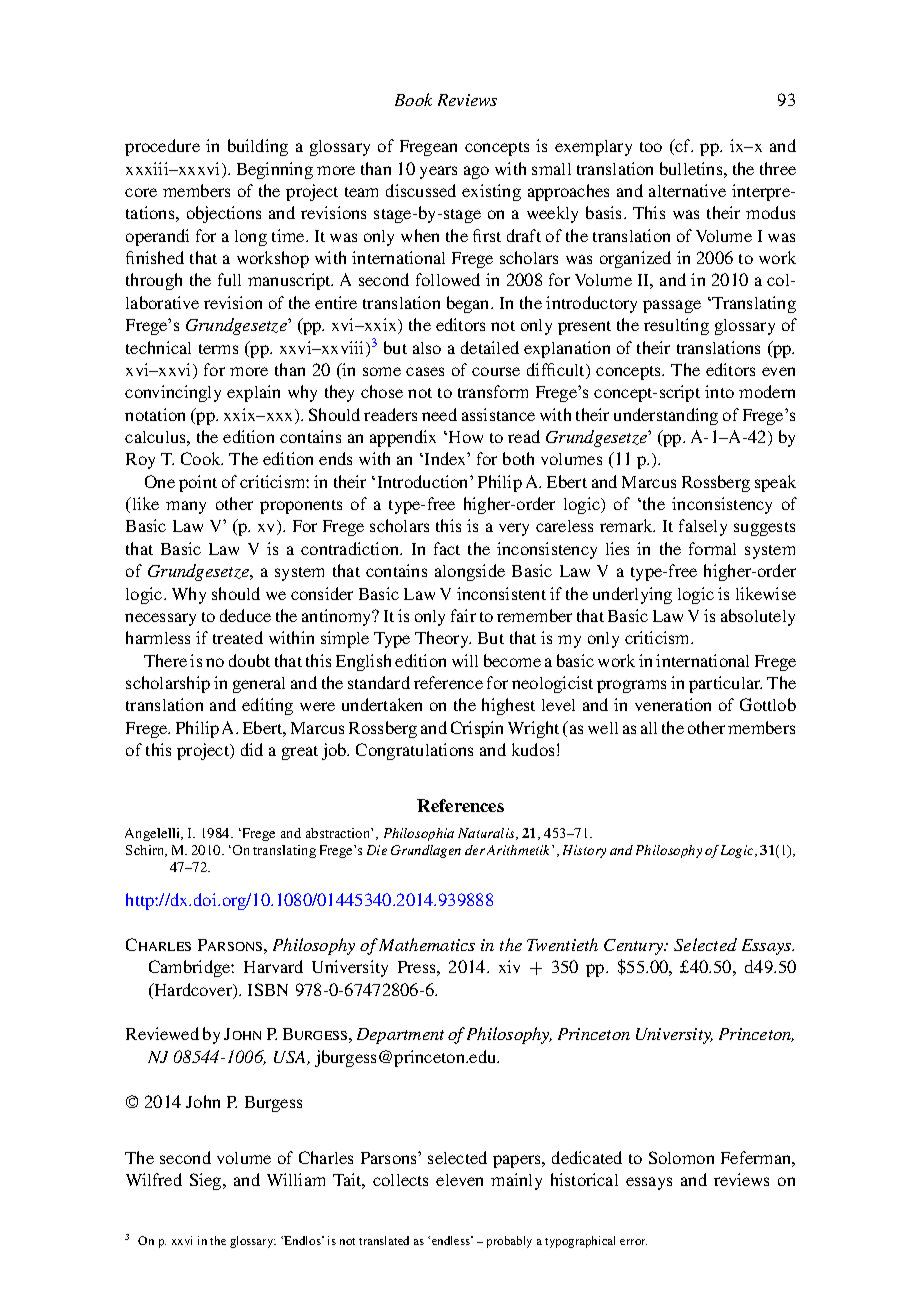  What do you see at coordinates (258, 147) in the screenshot?
I see `building` at bounding box center [258, 147].
